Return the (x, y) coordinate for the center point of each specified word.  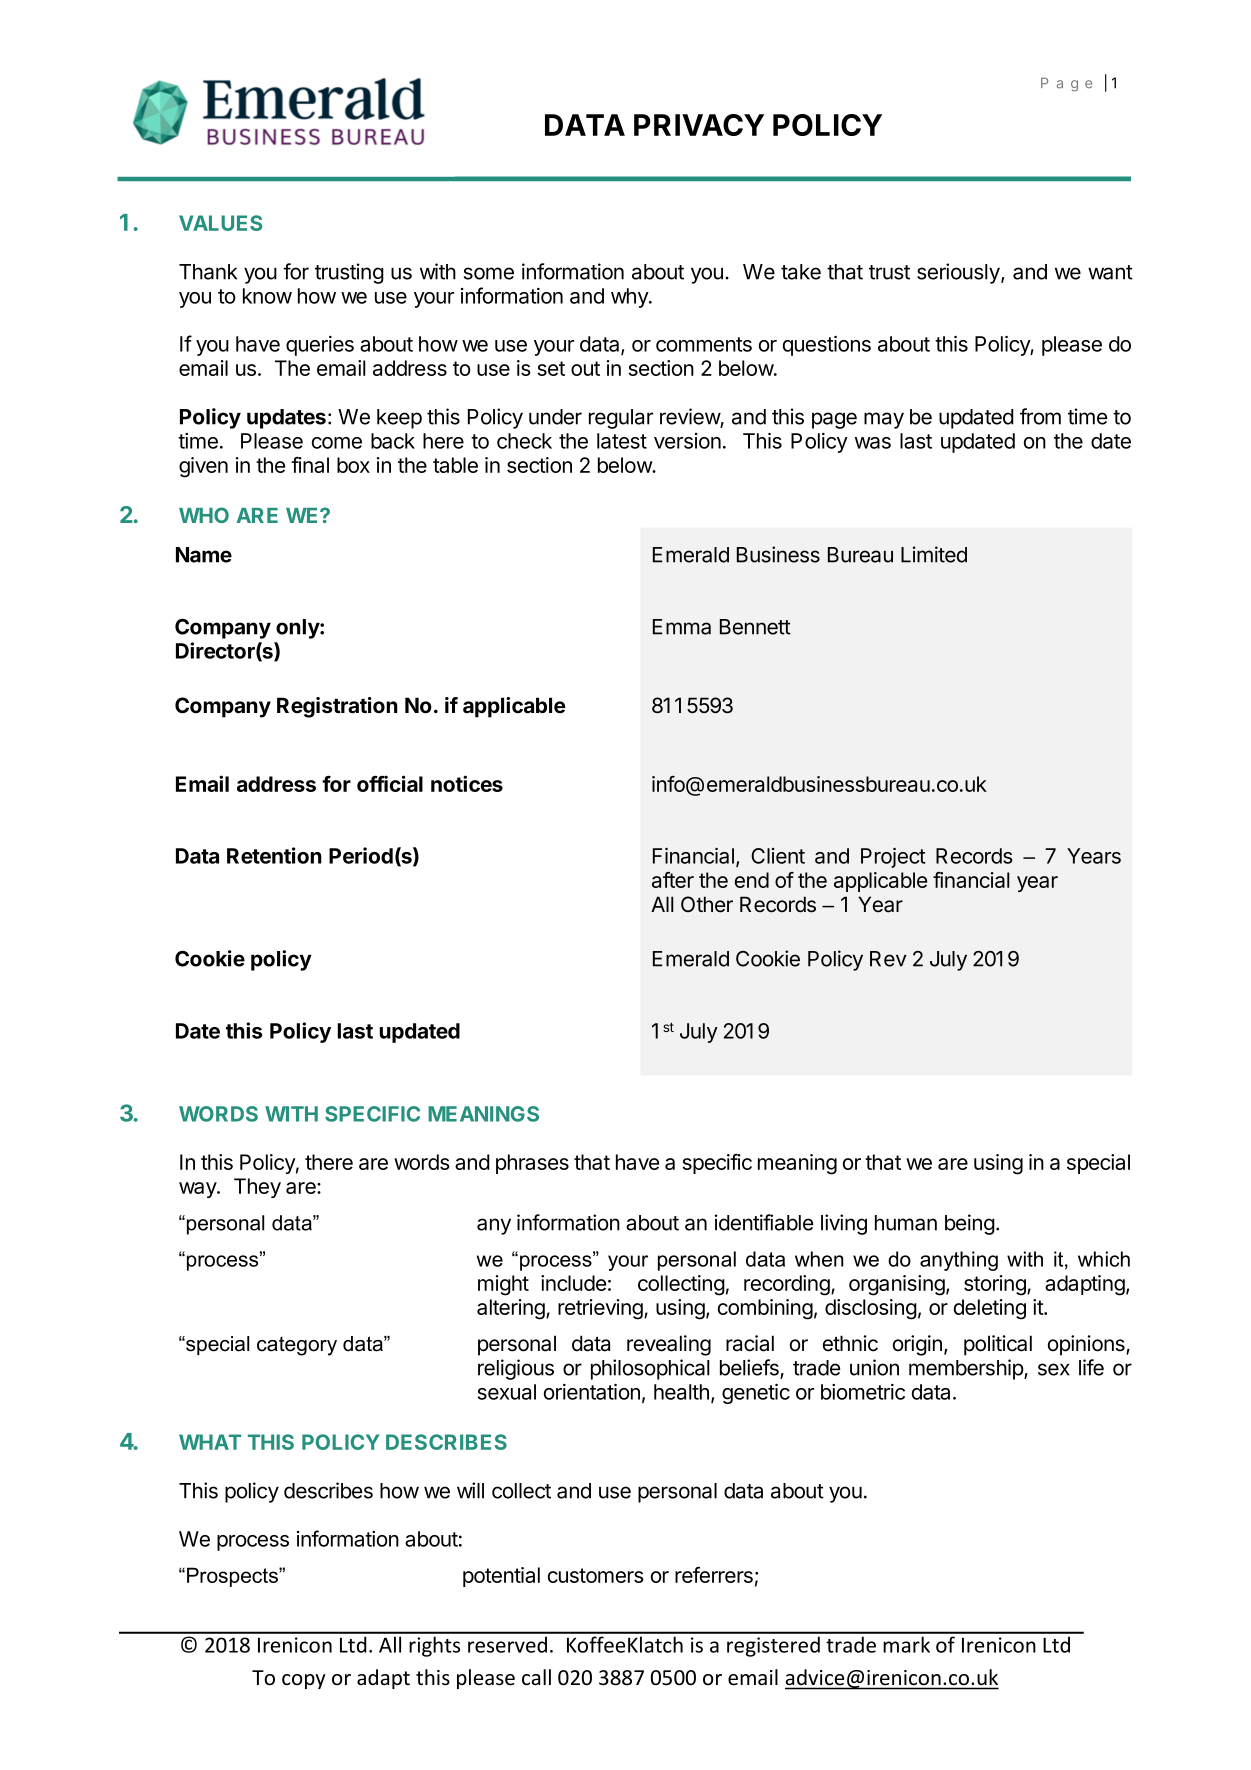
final (310, 465)
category (297, 1346)
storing (996, 1285)
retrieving (601, 1309)
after (673, 880)
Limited (934, 554)
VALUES (220, 223)
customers (596, 1575)
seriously (959, 273)
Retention (274, 855)
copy (304, 1681)
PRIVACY (699, 125)
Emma (682, 627)
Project (893, 858)
